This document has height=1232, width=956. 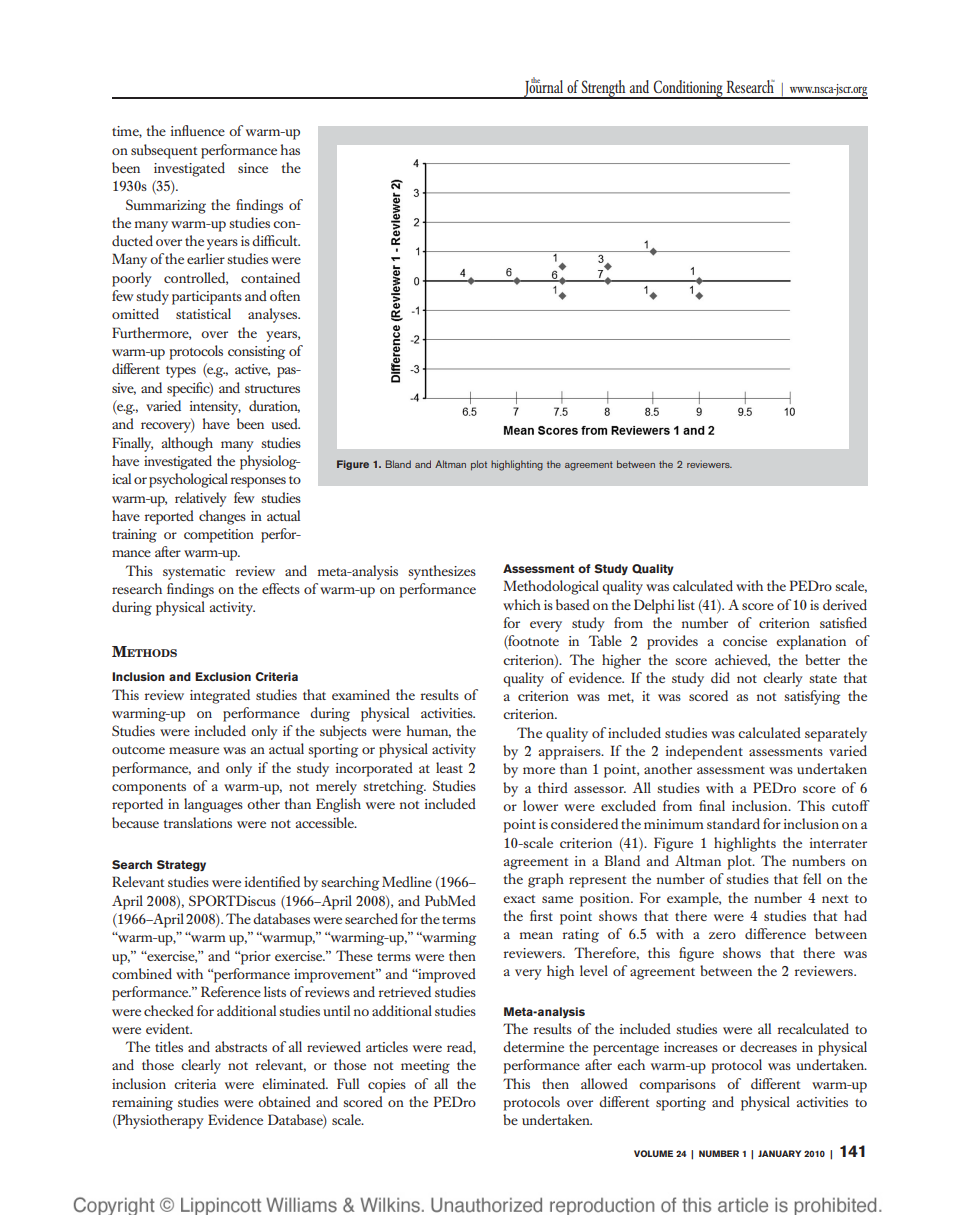 I want to click on influence, so click(x=198, y=130).
